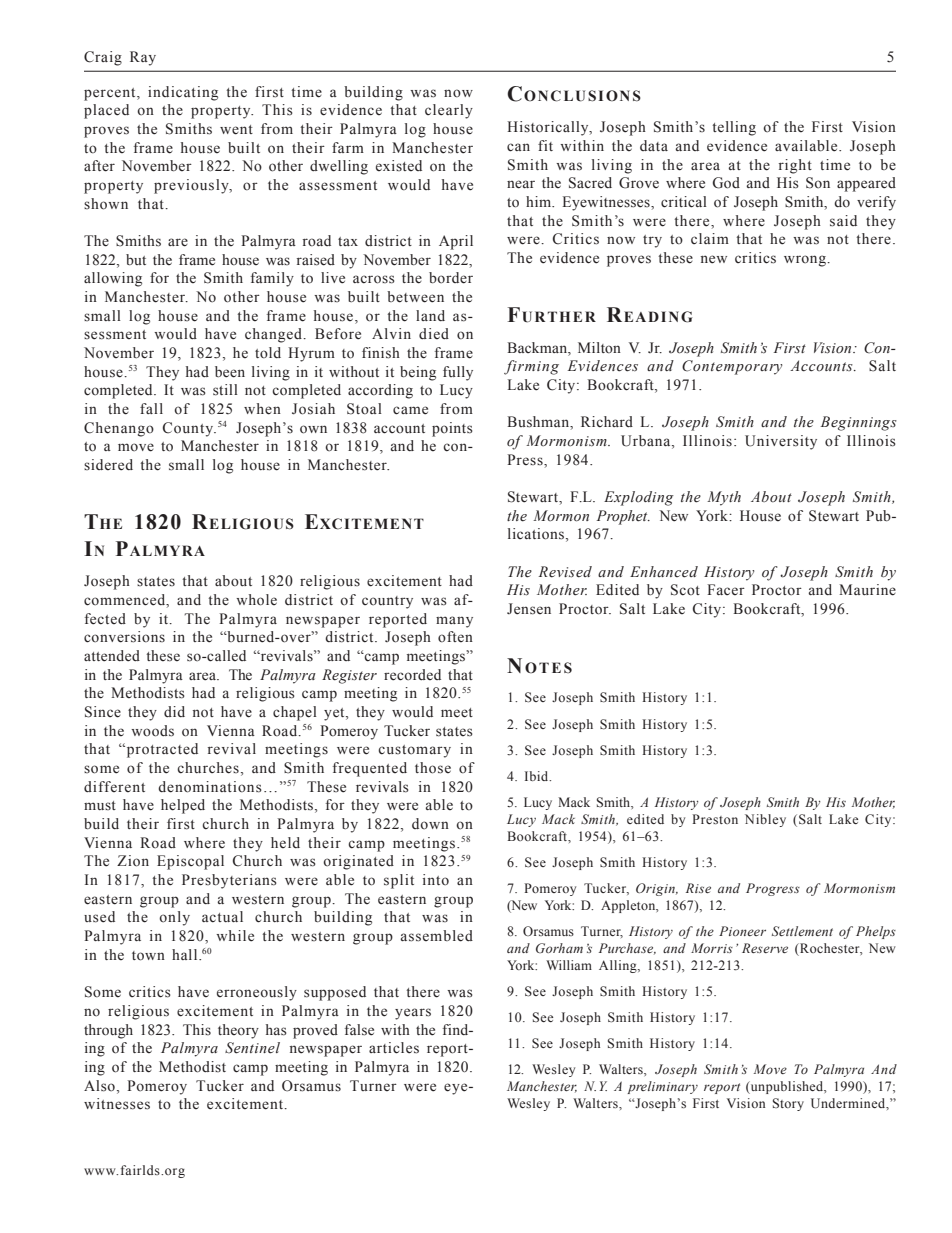  I want to click on indicating, so click(183, 93).
